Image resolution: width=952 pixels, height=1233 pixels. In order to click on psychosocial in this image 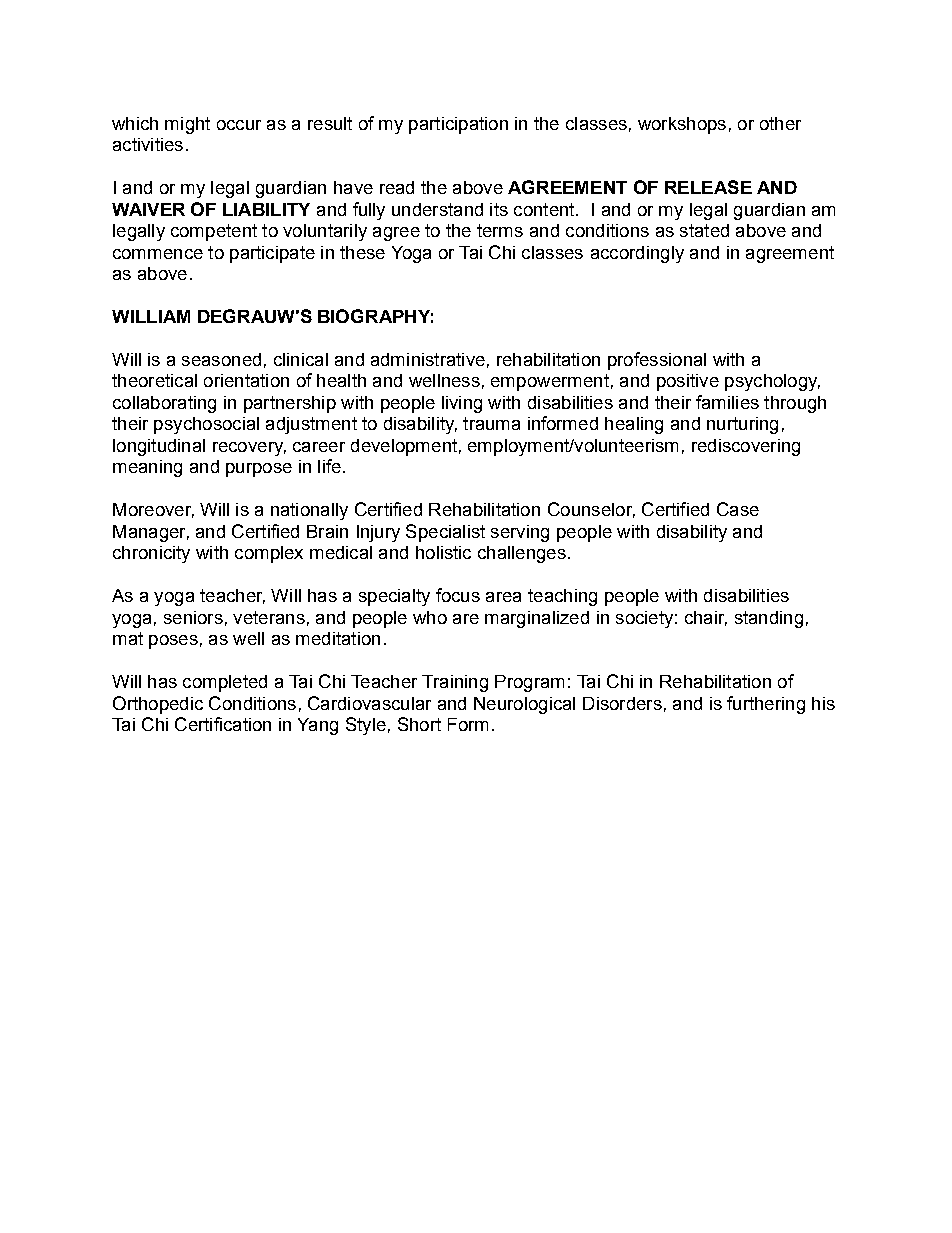, I will do `click(206, 425)`.
